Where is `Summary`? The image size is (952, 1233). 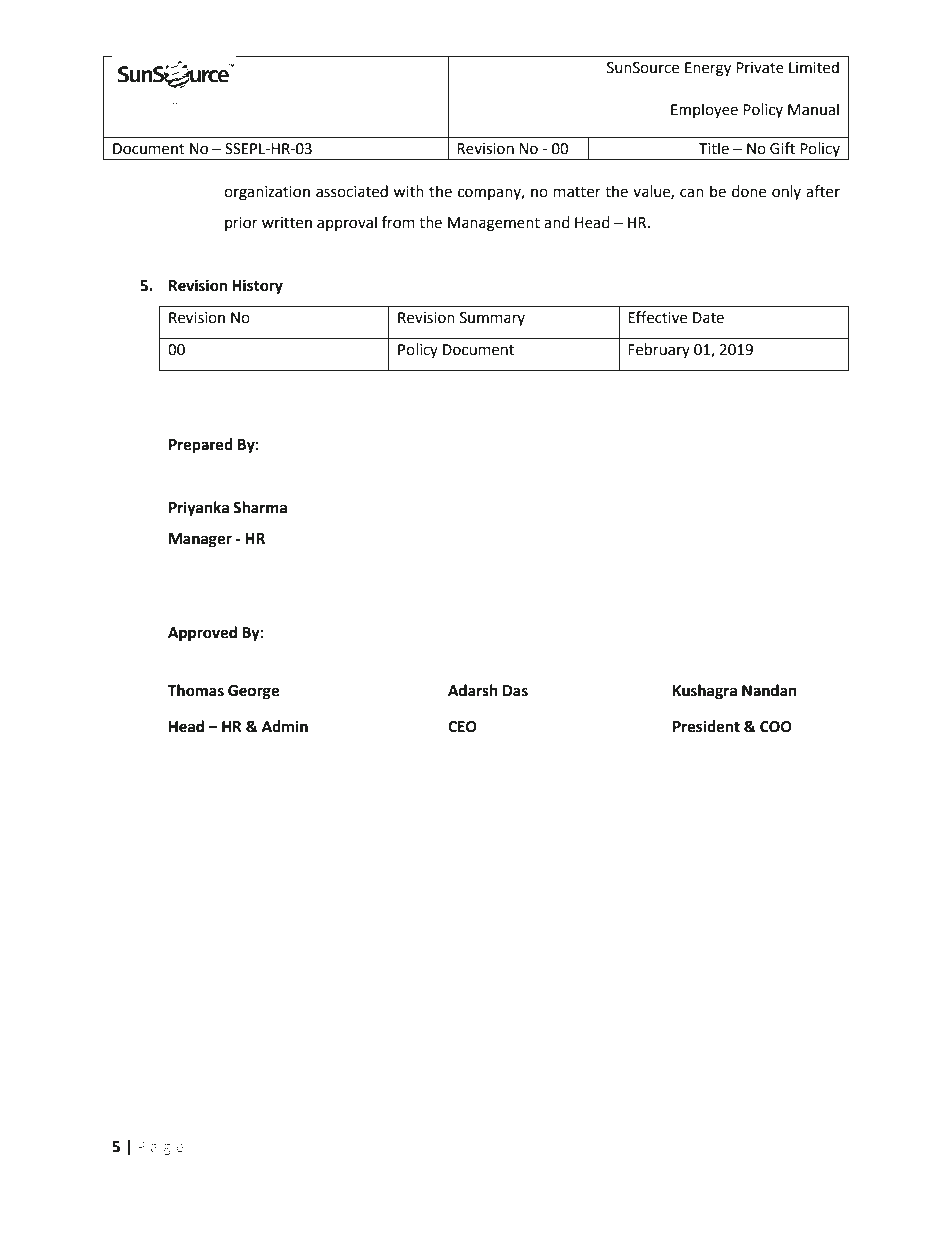
Summary is located at coordinates (492, 319).
